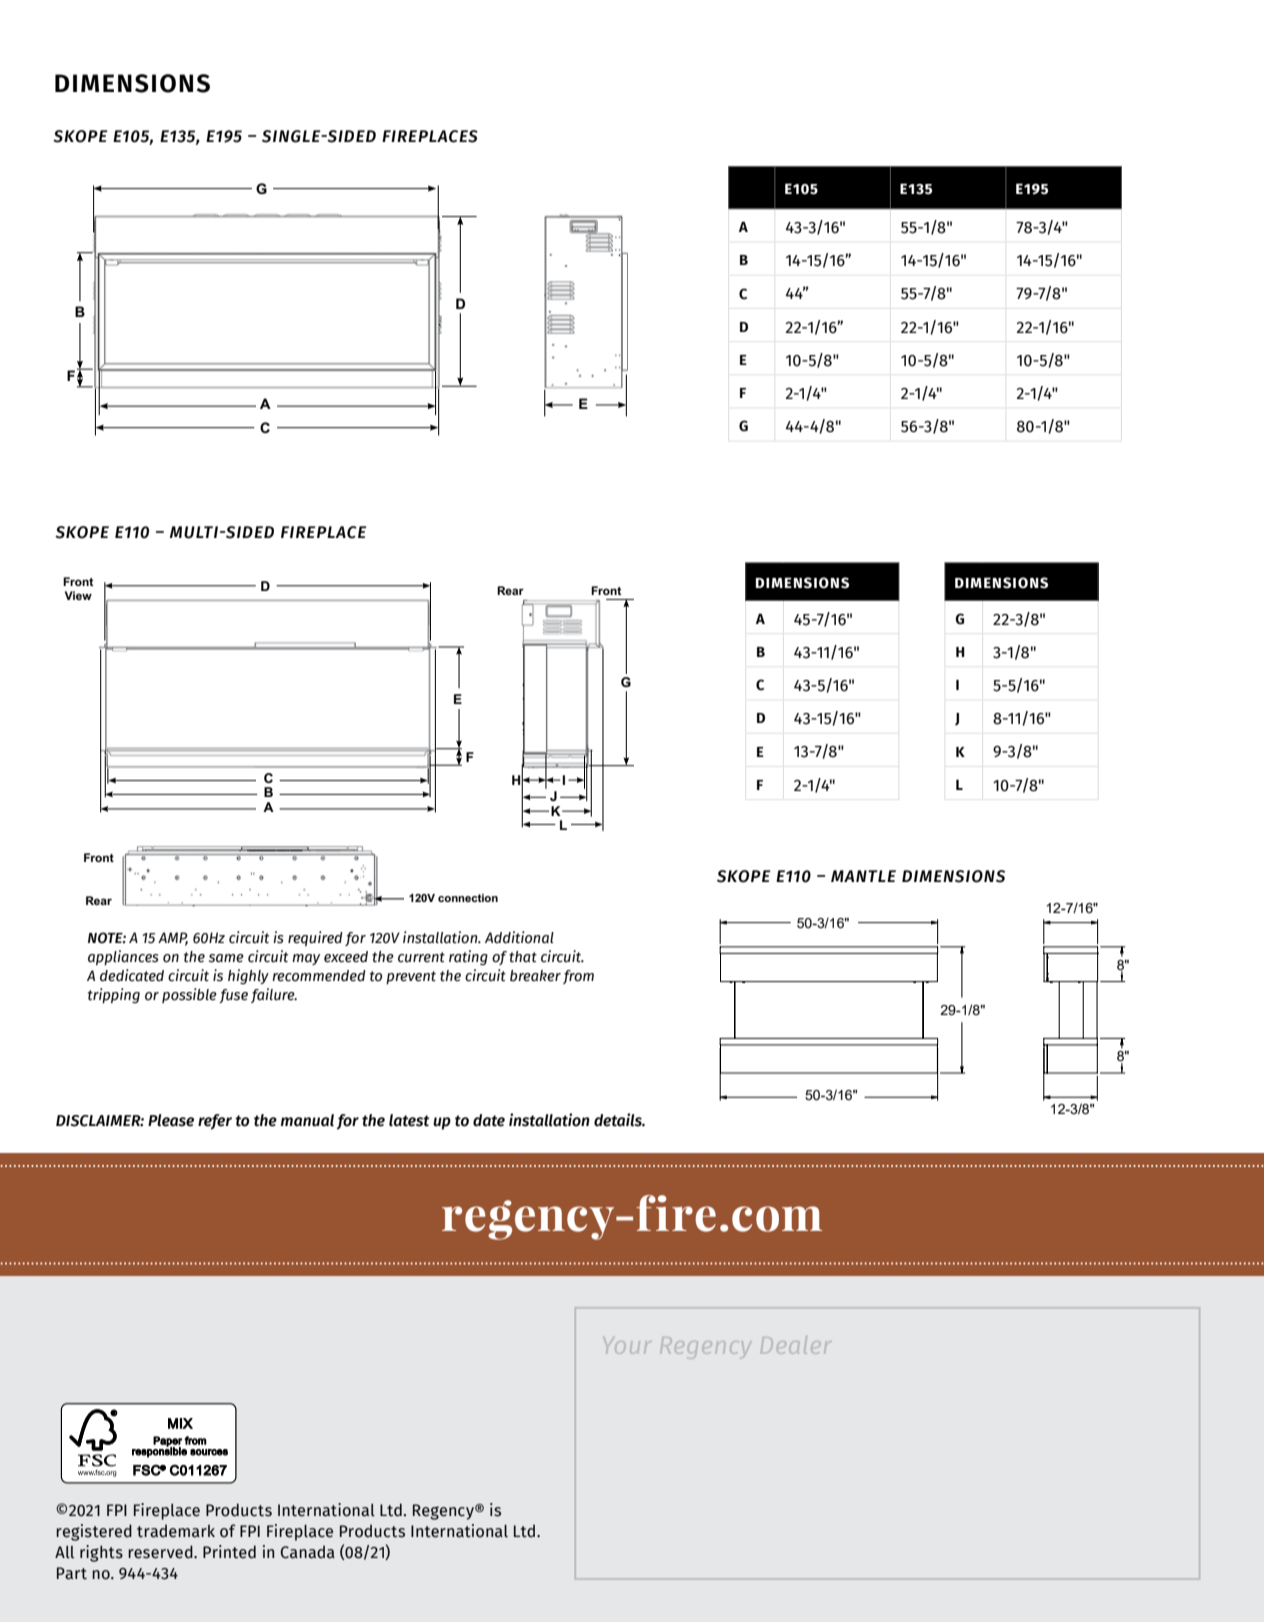 The image size is (1264, 1622). What do you see at coordinates (489, 1120) in the screenshot?
I see `date` at bounding box center [489, 1120].
